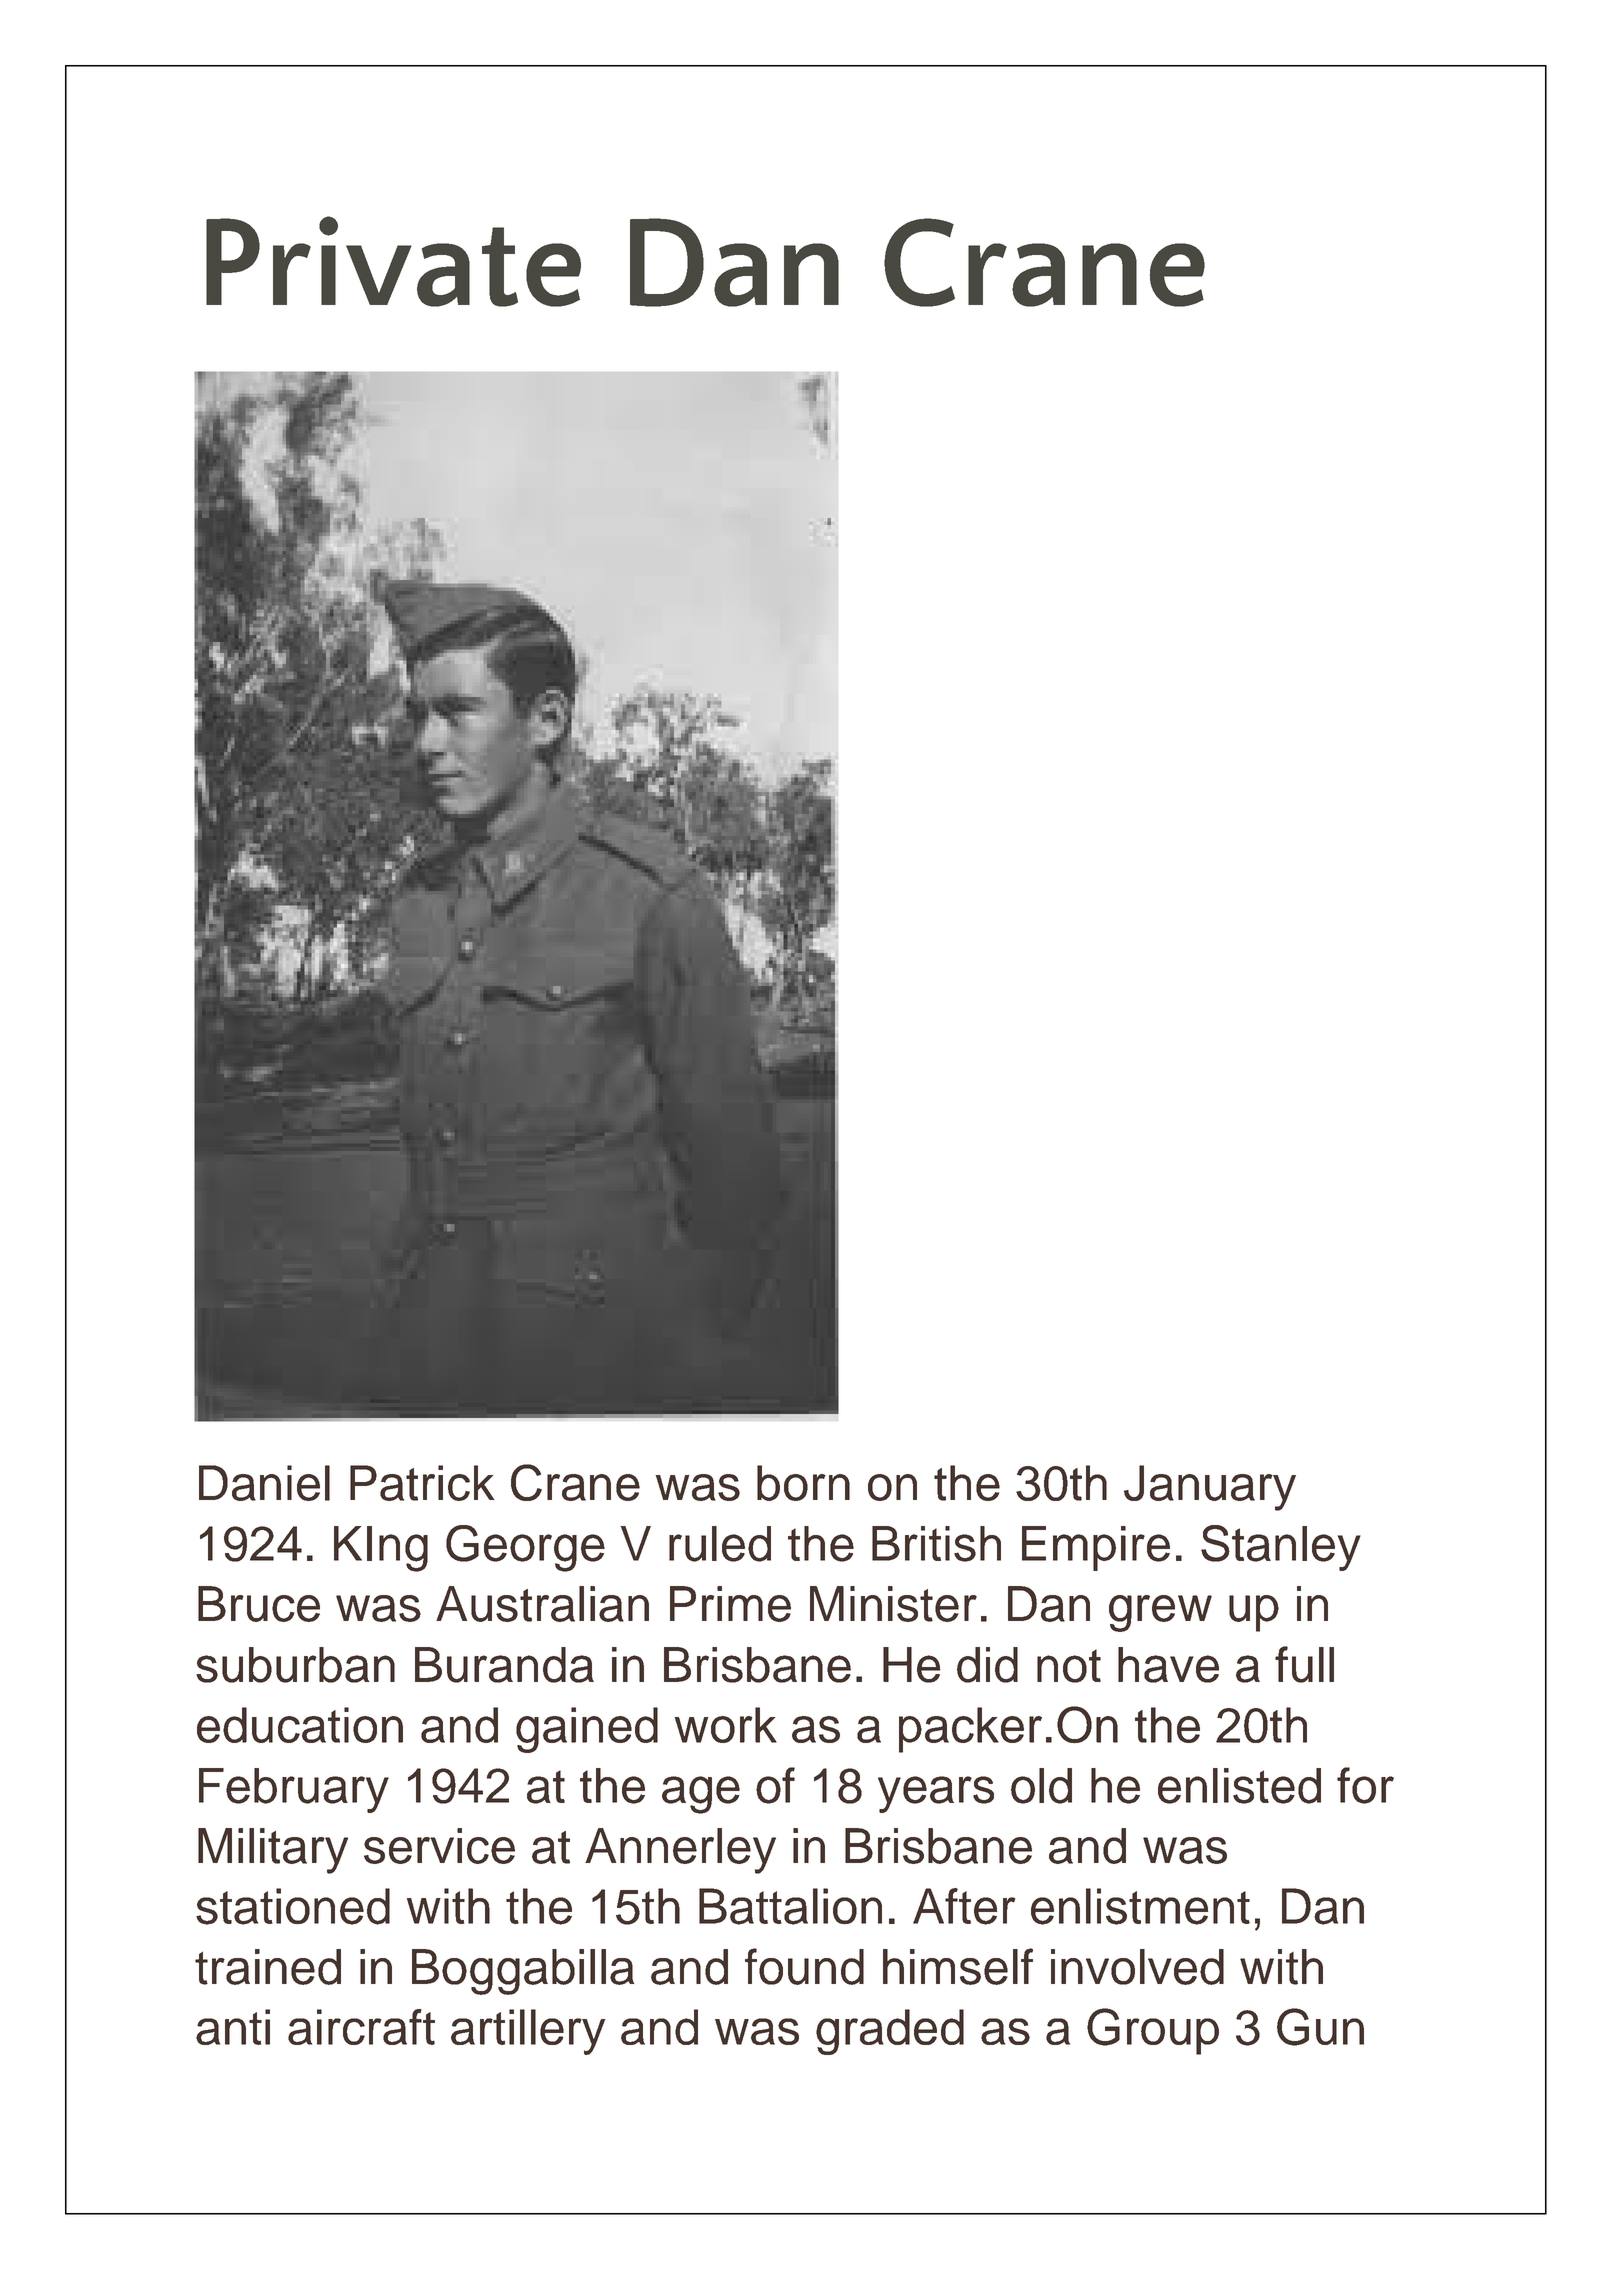 The height and width of the document is (2279, 1611). Describe the element at coordinates (804, 1966) in the document. I see `found` at that location.
